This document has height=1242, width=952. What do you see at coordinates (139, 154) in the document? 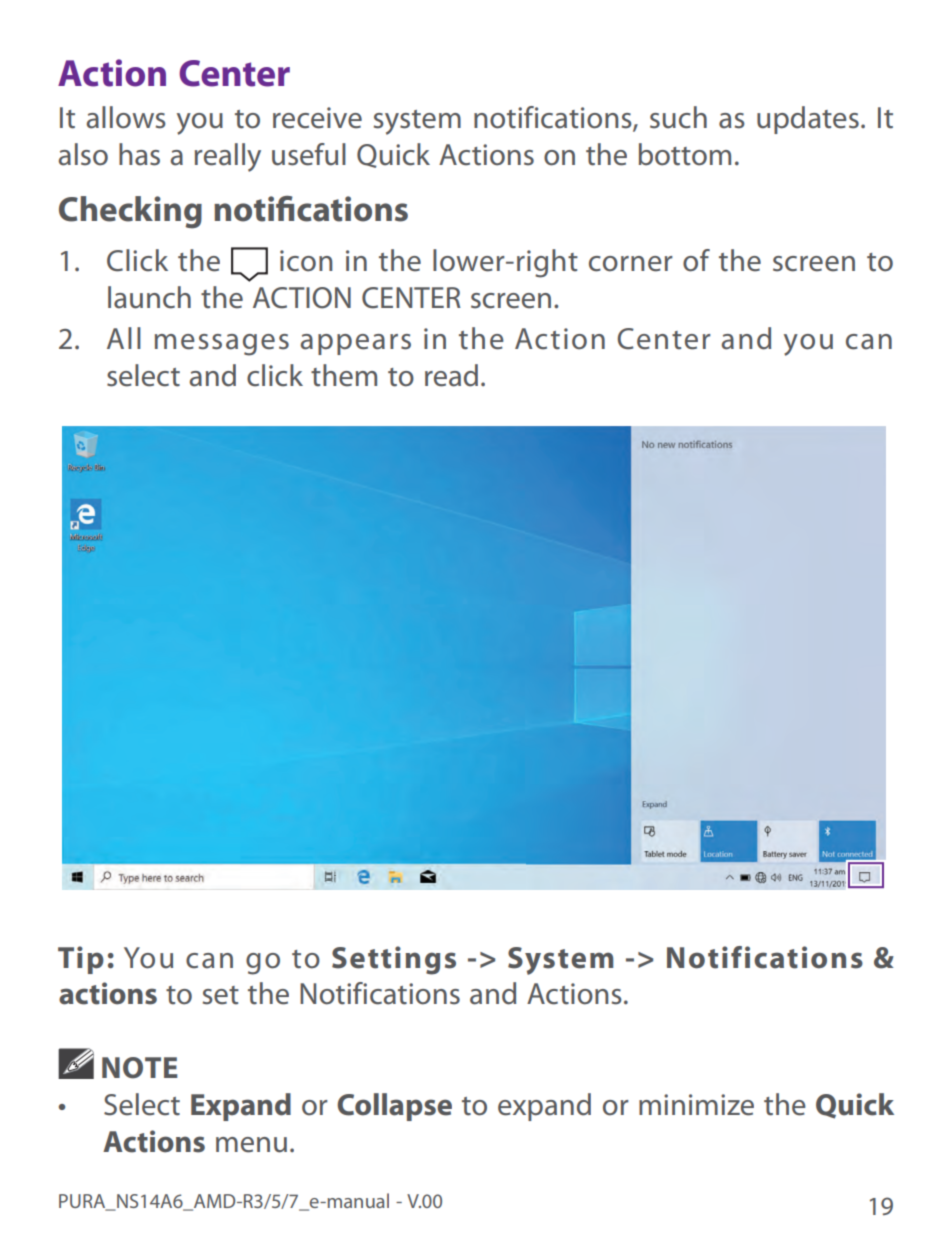
I see `has` at bounding box center [139, 154].
